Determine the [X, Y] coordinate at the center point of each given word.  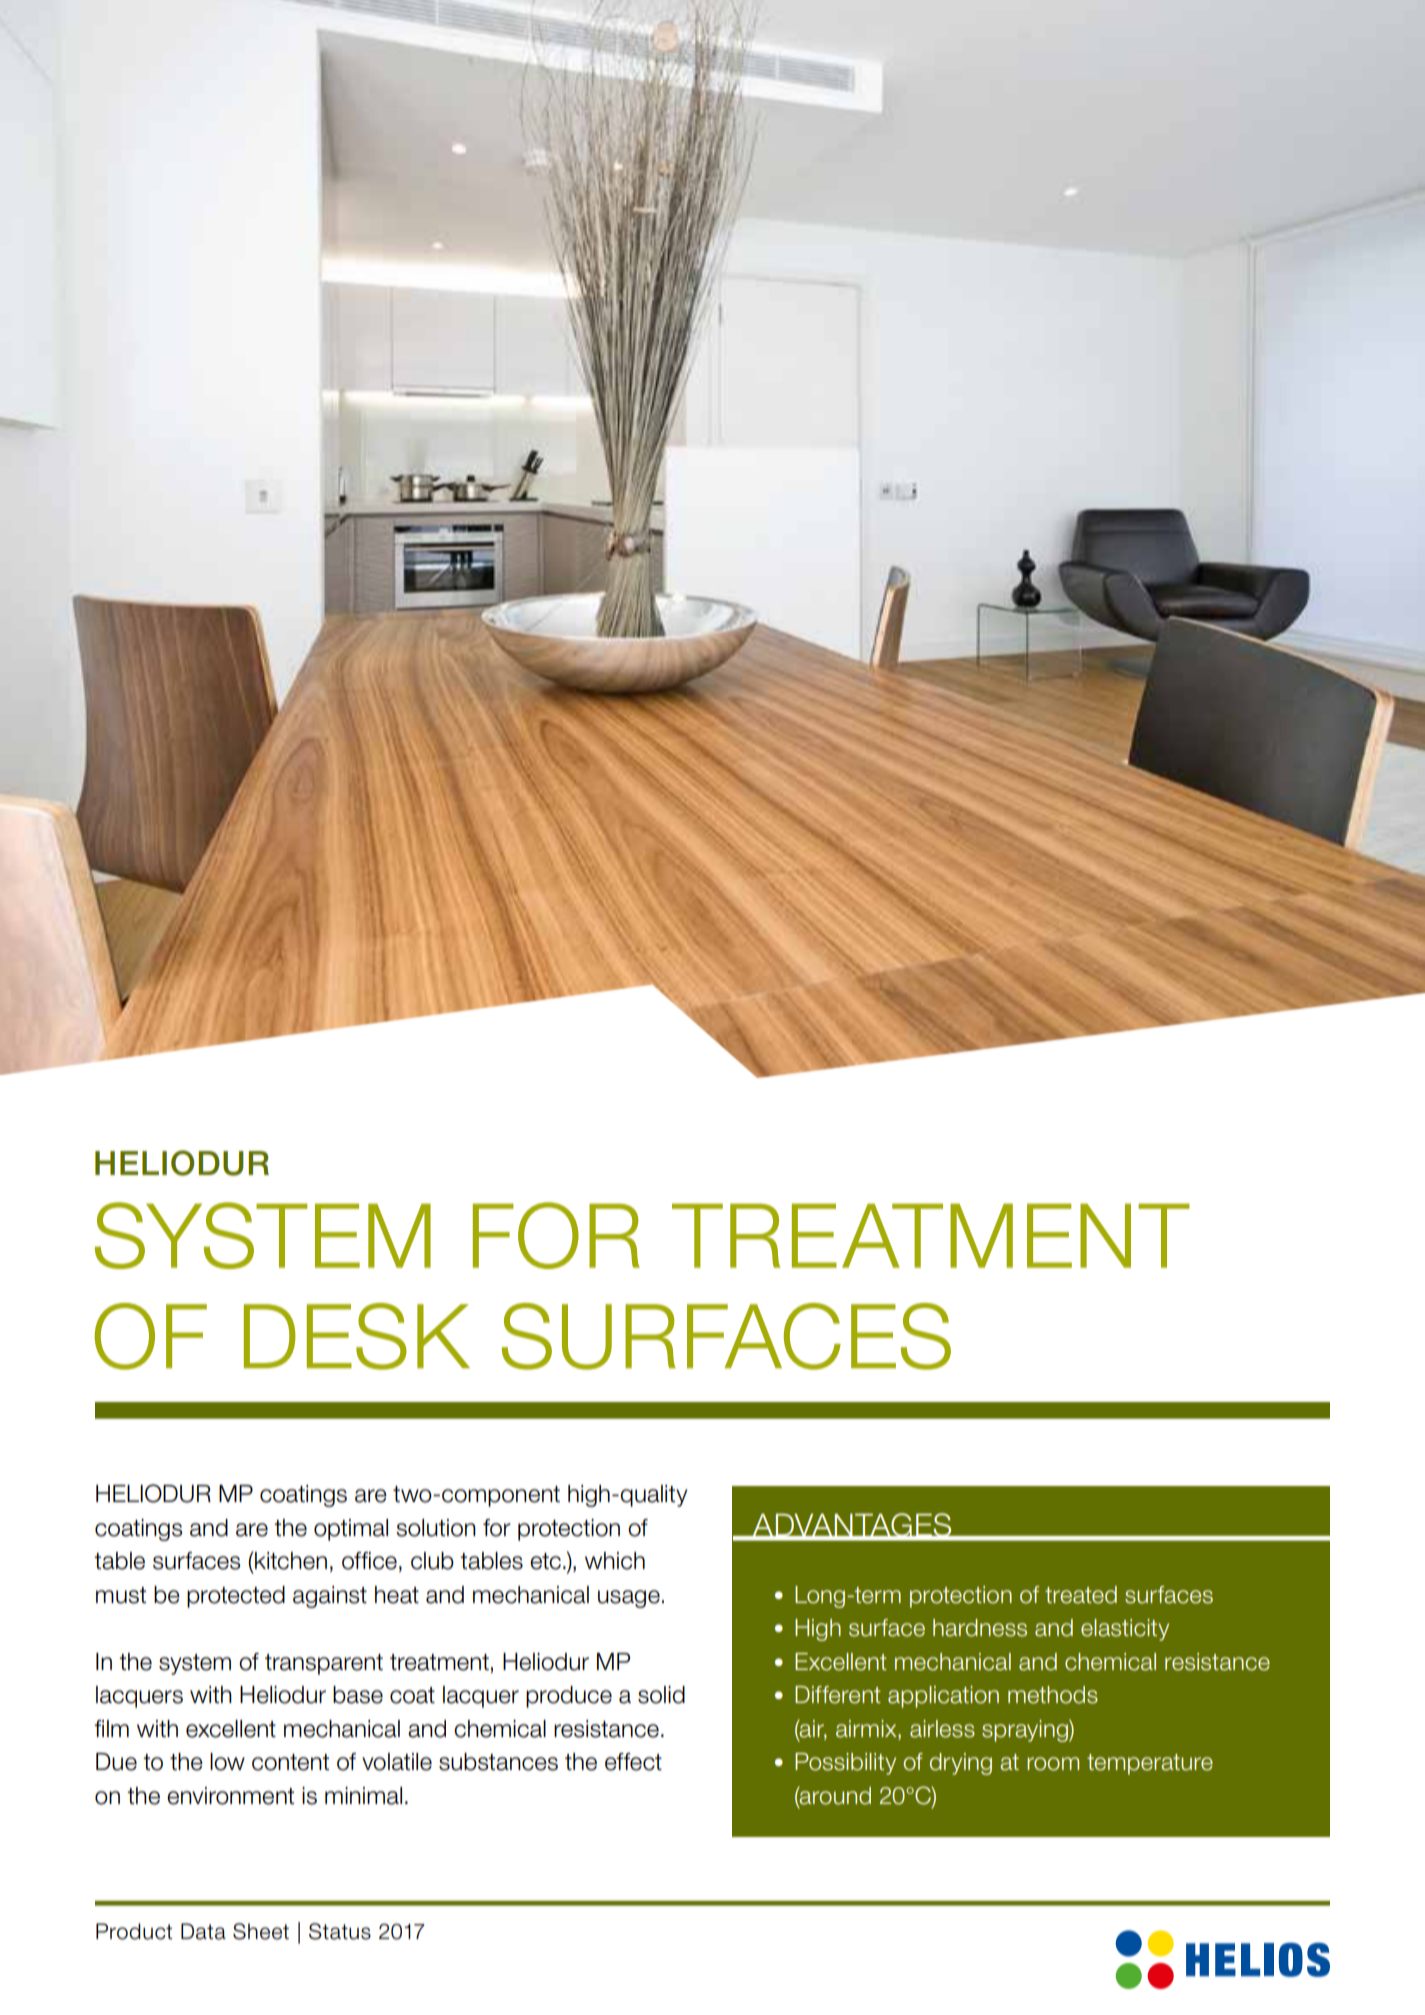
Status [340, 1931]
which [615, 1561]
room [1053, 1764]
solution [436, 1528]
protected [236, 1597]
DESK [357, 1336]
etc [545, 1561]
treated [1081, 1595]
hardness [980, 1628]
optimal [351, 1530]
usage [629, 1599]
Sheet [261, 1931]
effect [633, 1762]
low [227, 1762]
